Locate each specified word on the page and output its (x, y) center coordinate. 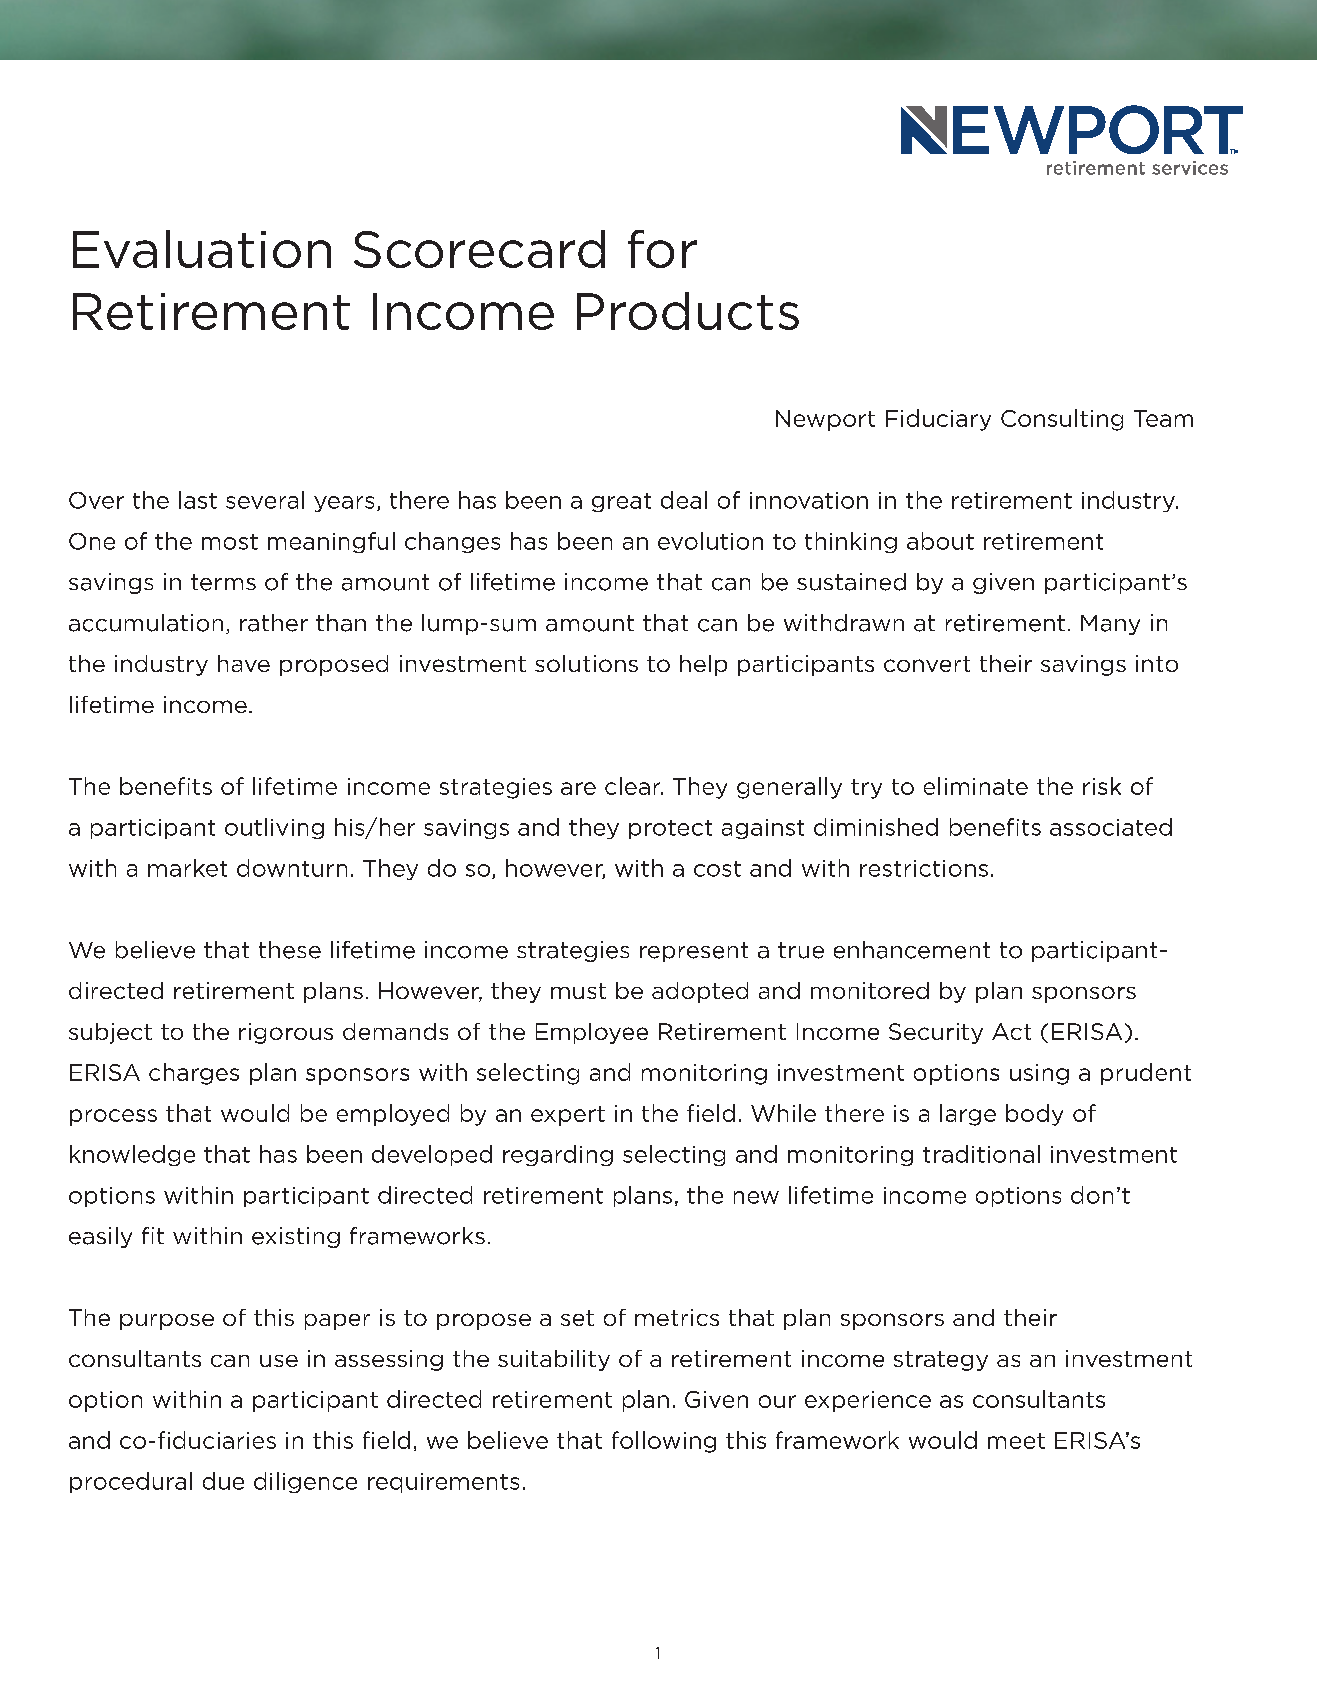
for (662, 249)
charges (194, 1074)
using (1039, 1074)
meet (1016, 1441)
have (244, 663)
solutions (586, 663)
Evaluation (202, 249)
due (223, 1481)
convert (927, 664)
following (664, 1442)
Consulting (1062, 420)
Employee (592, 1033)
